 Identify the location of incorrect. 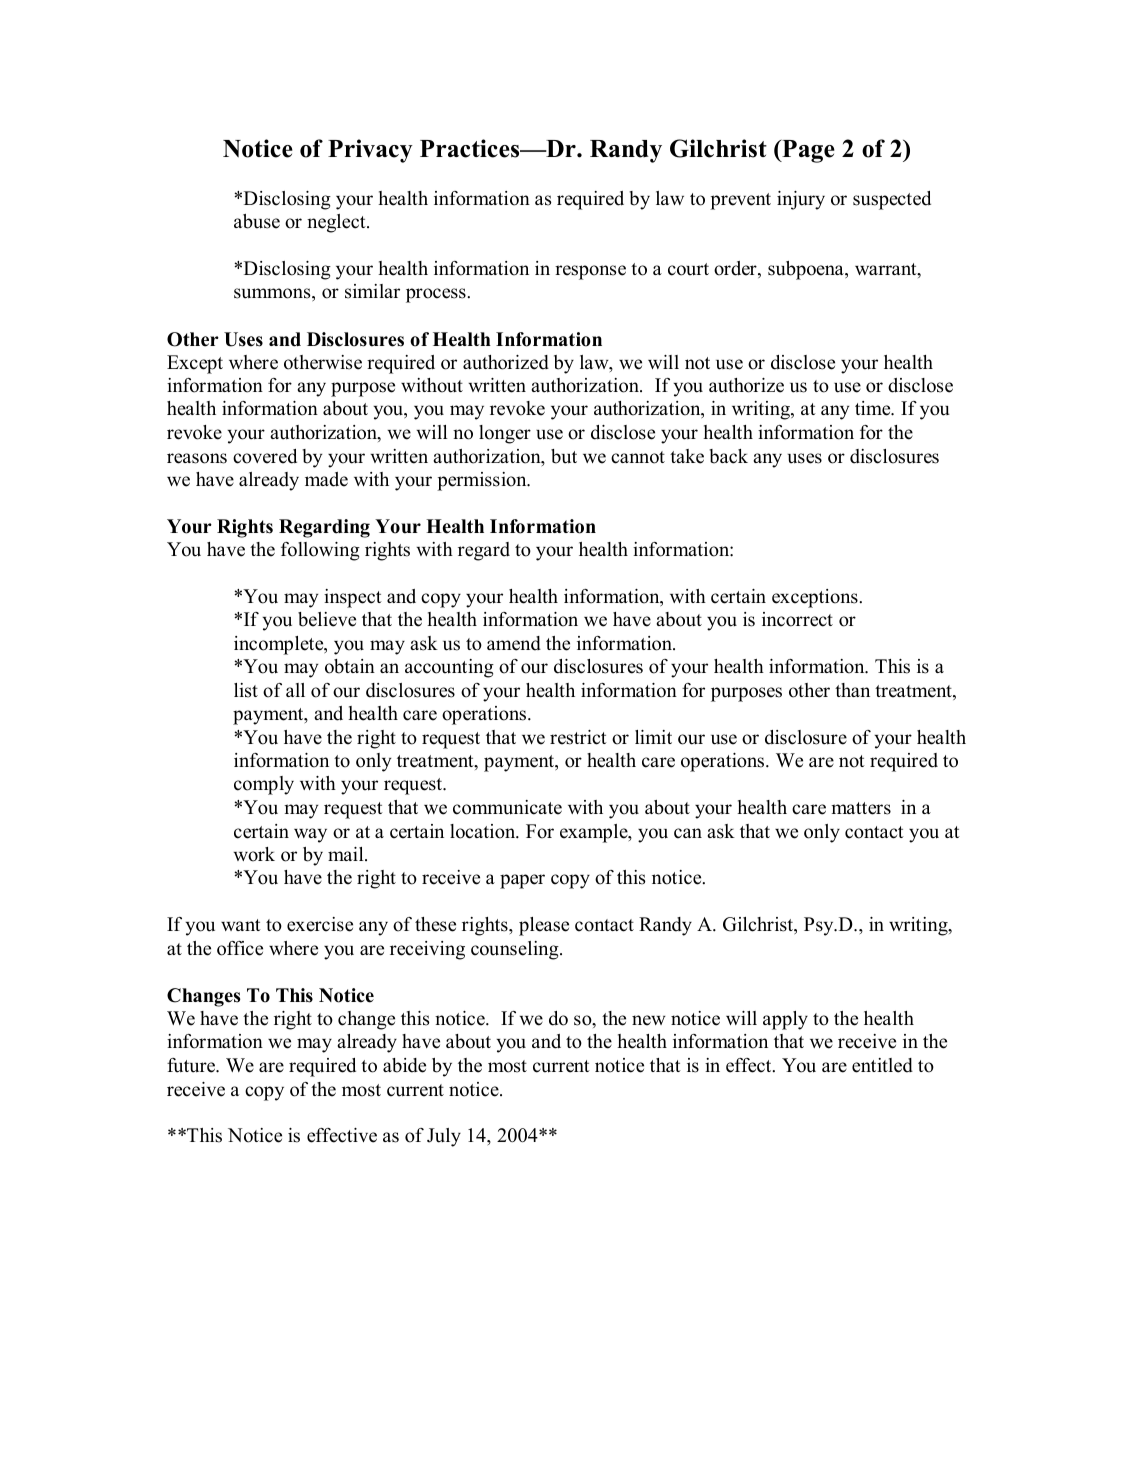
(797, 619).
